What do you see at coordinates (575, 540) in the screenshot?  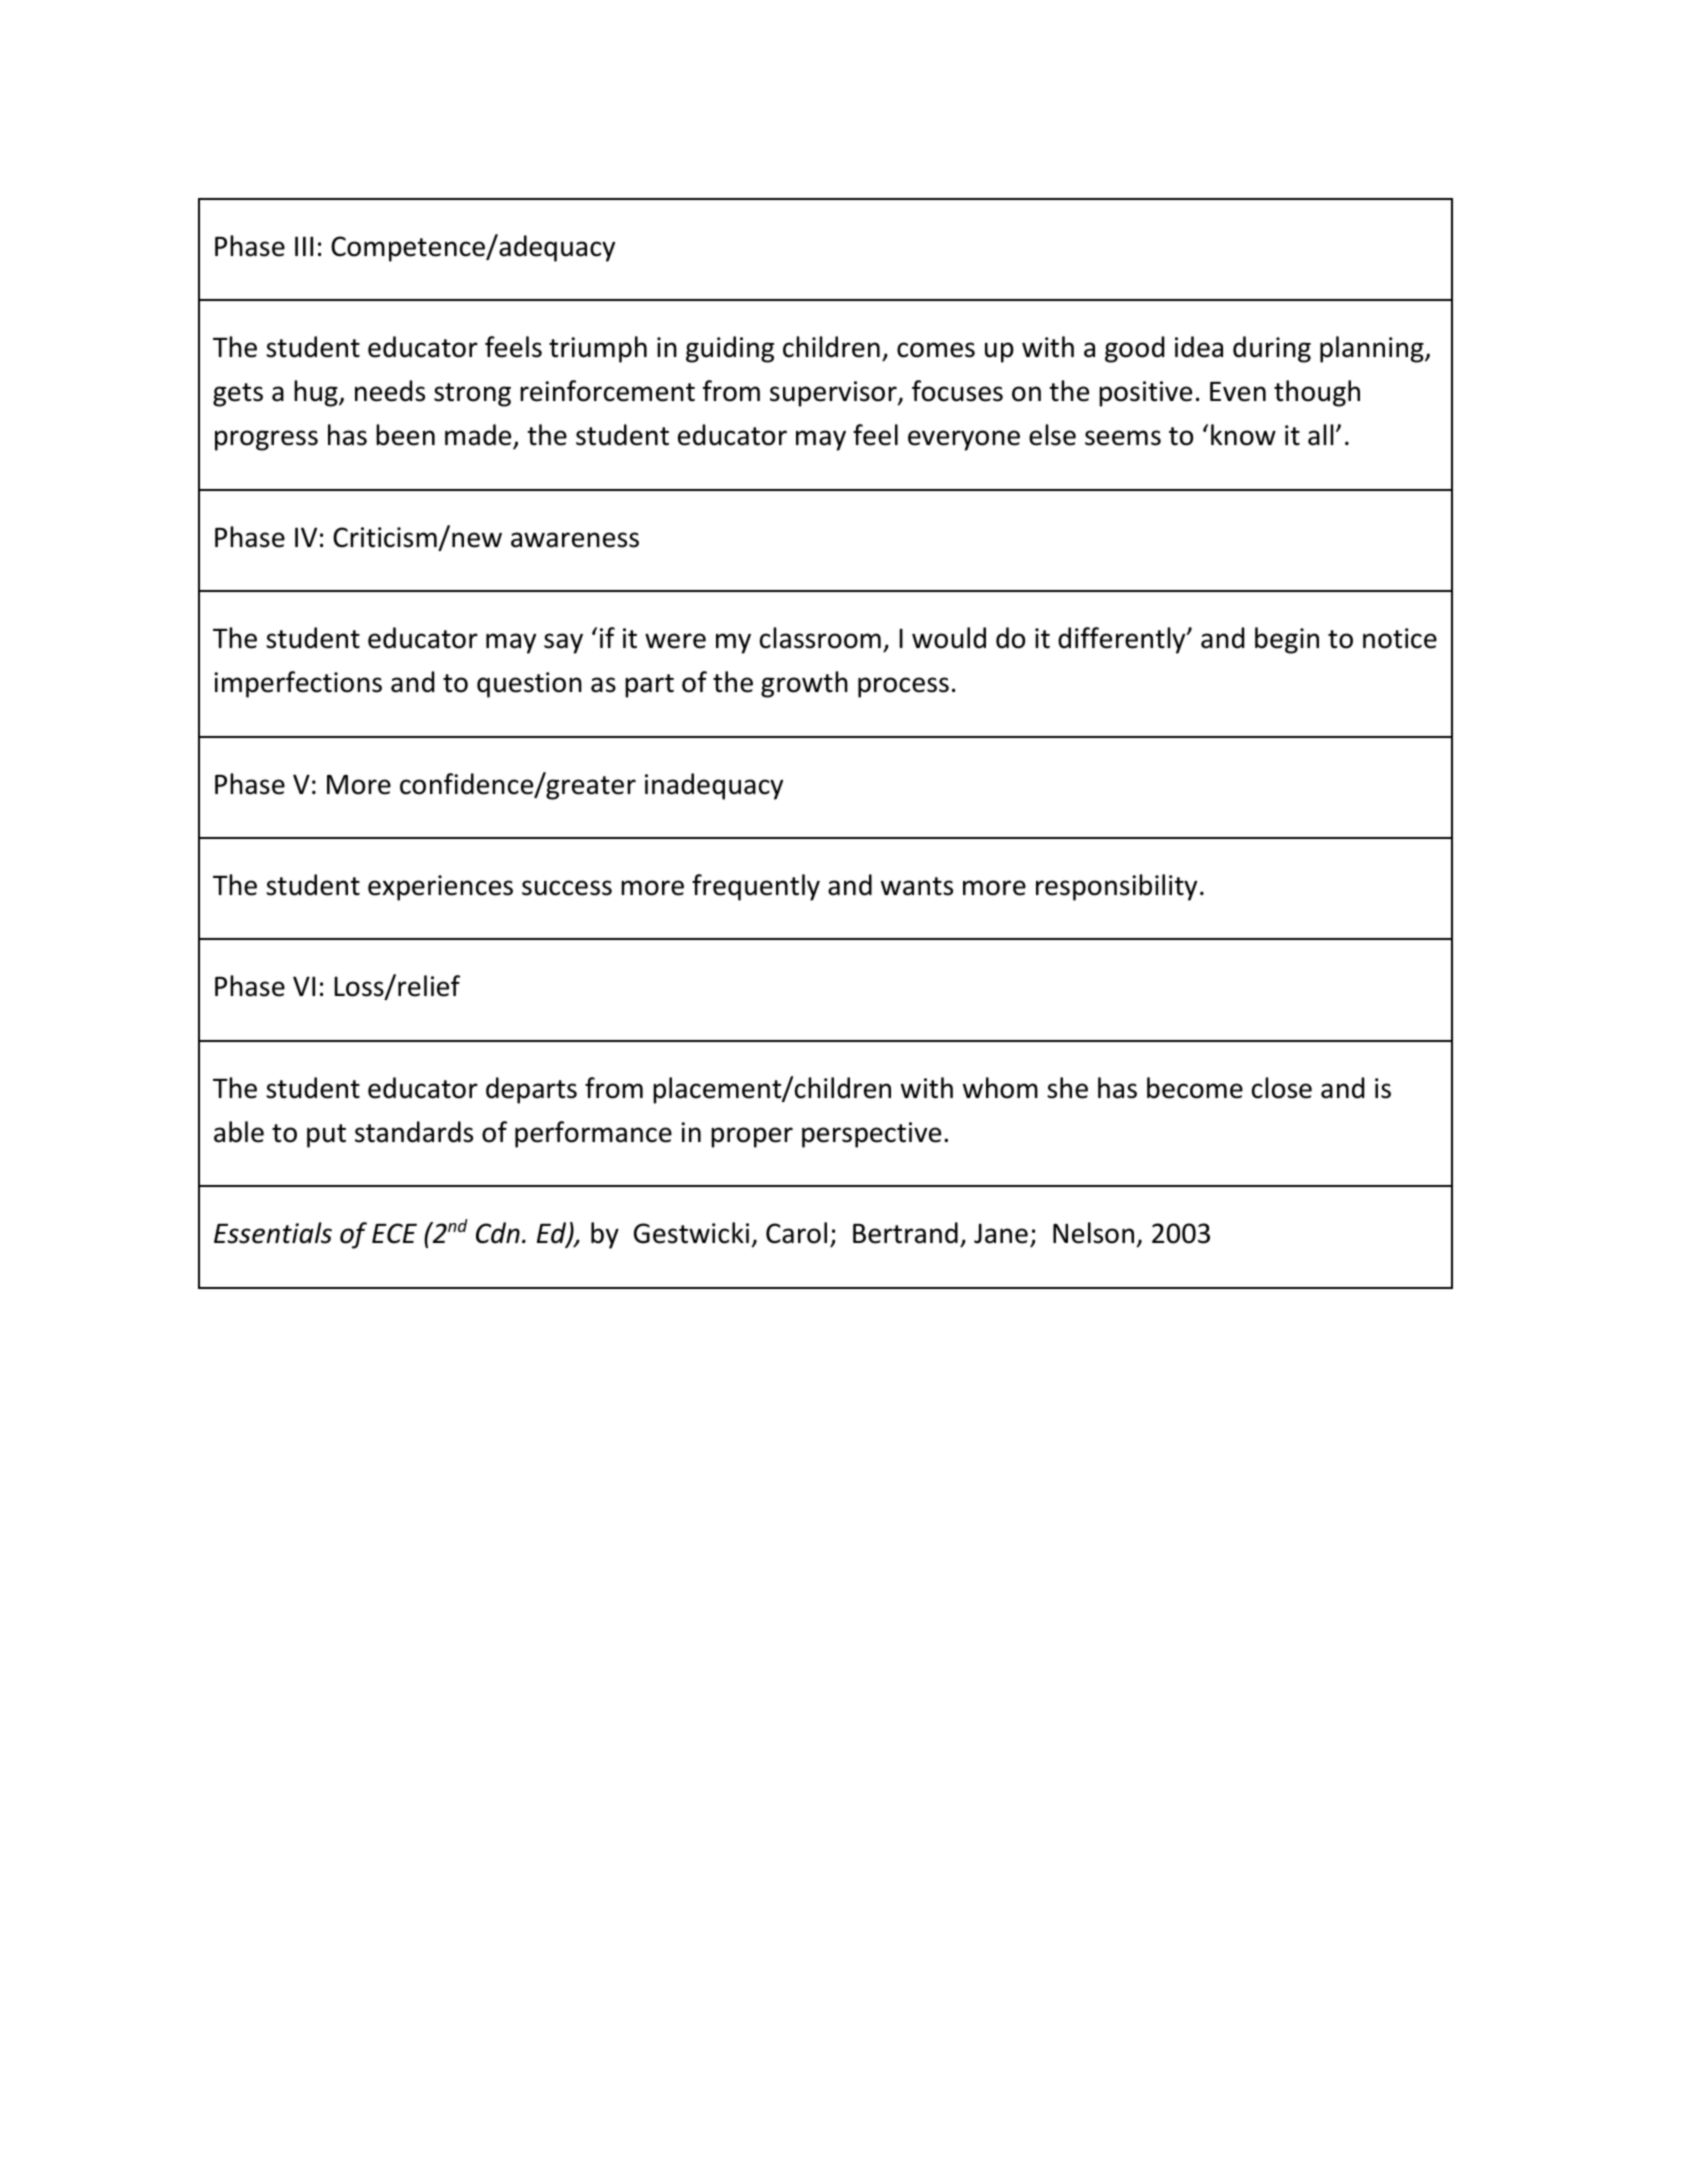 I see `awareness` at bounding box center [575, 540].
